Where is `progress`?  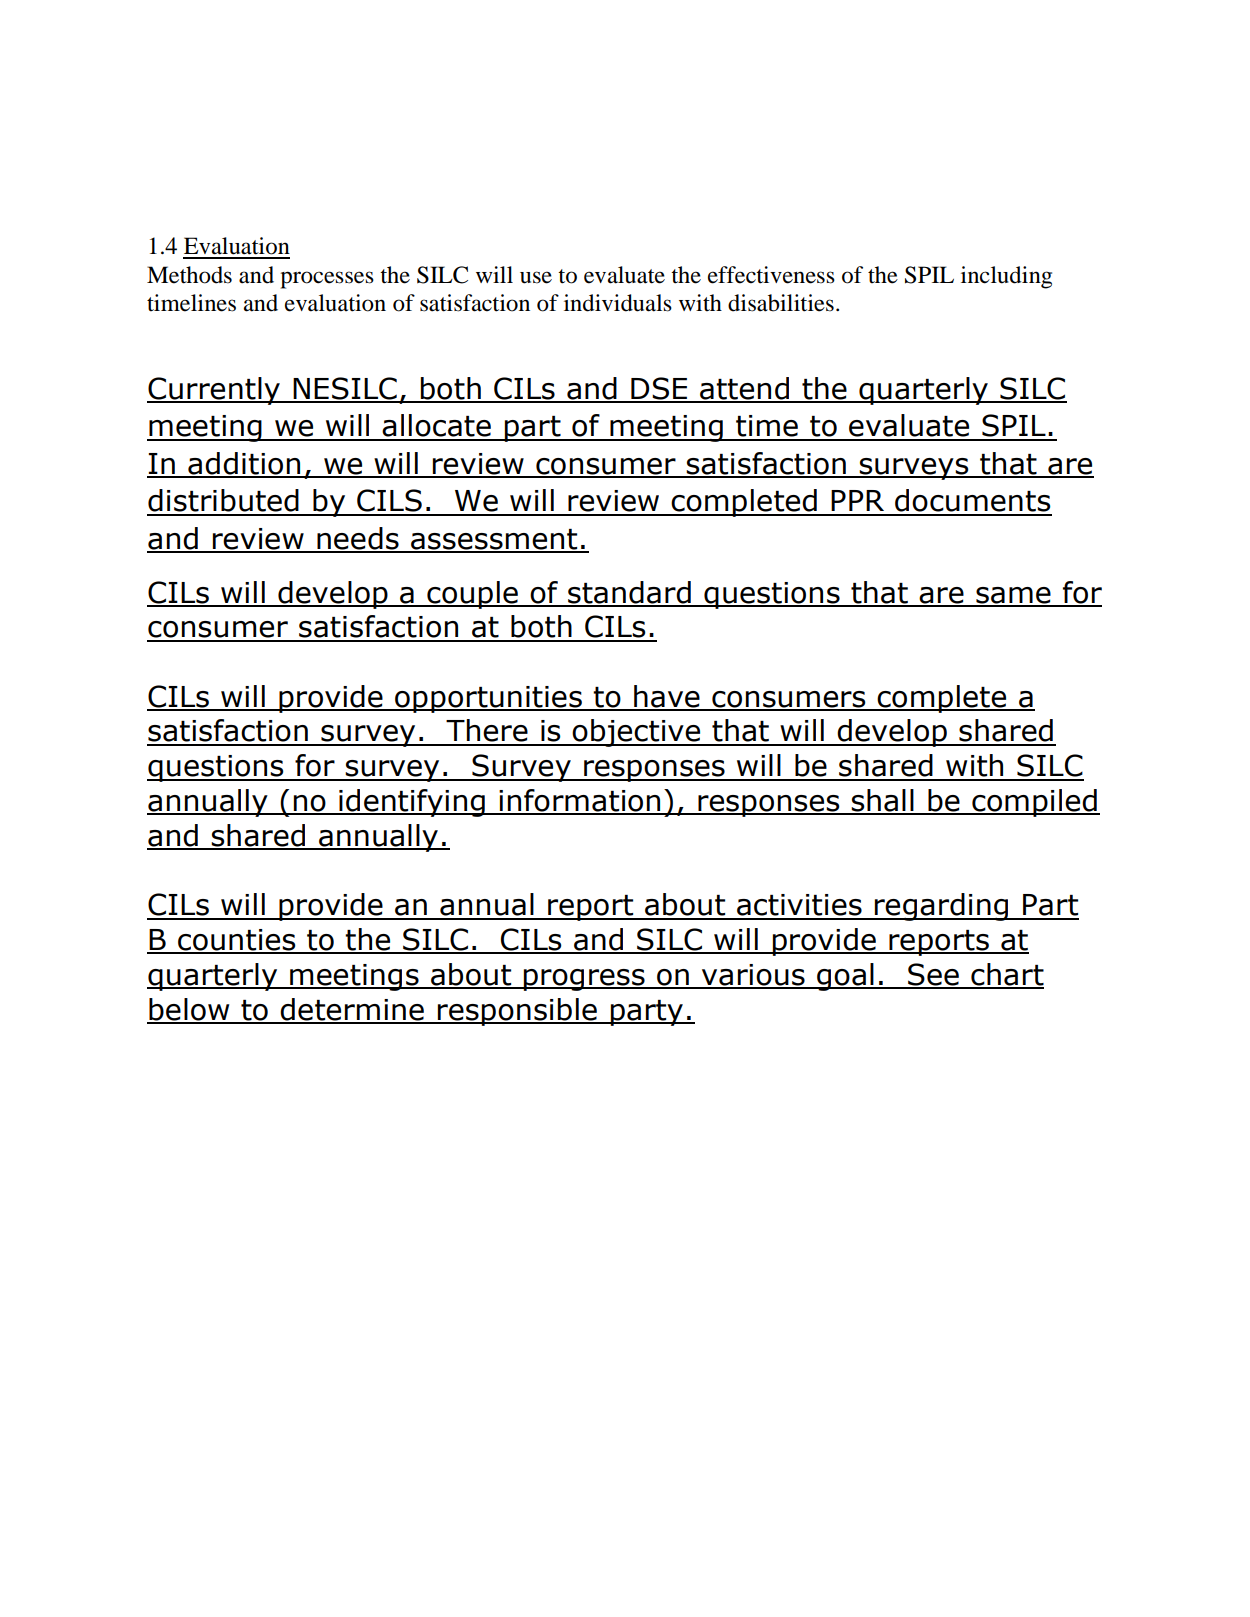 progress is located at coordinates (584, 980).
